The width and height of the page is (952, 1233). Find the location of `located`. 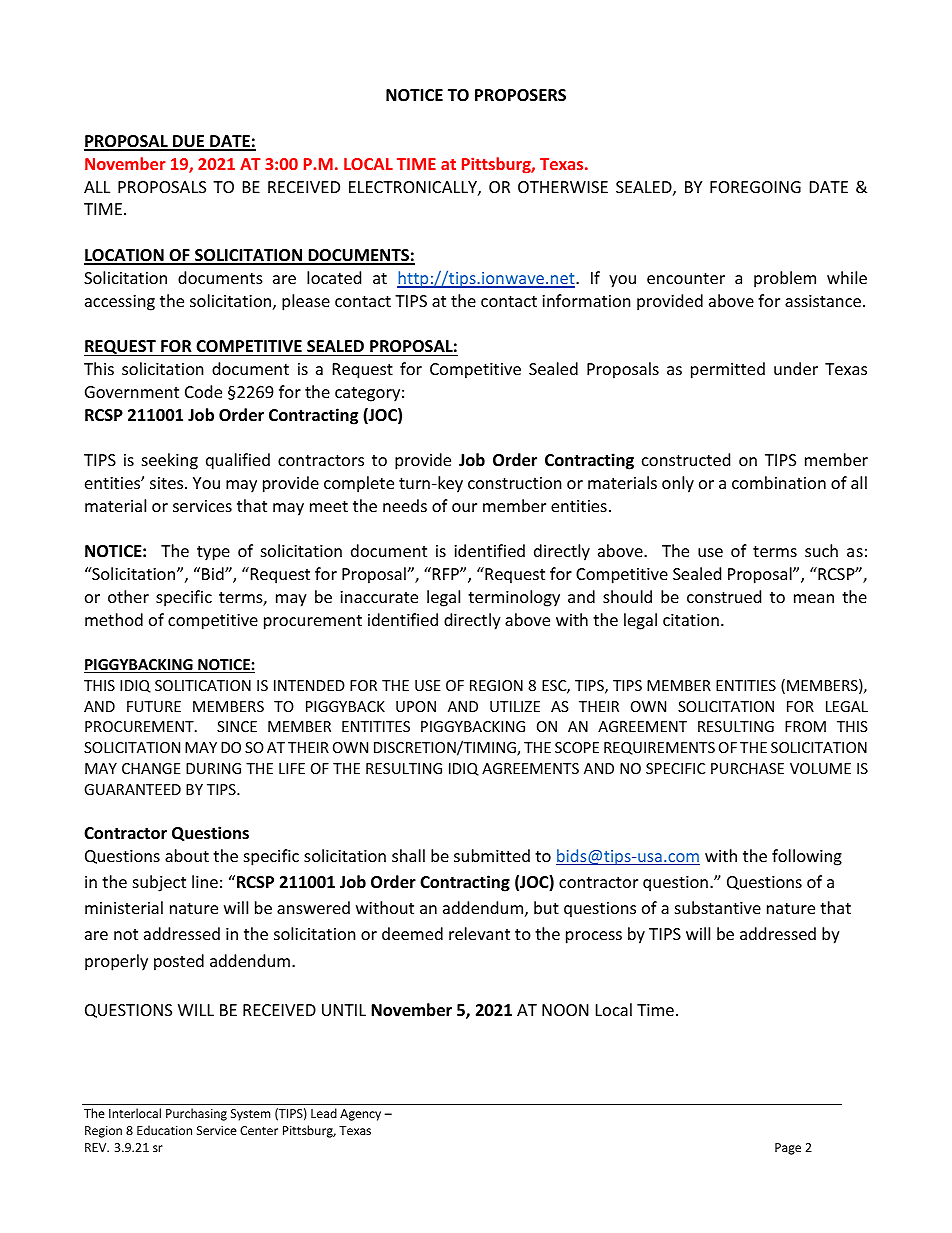

located is located at coordinates (334, 277).
